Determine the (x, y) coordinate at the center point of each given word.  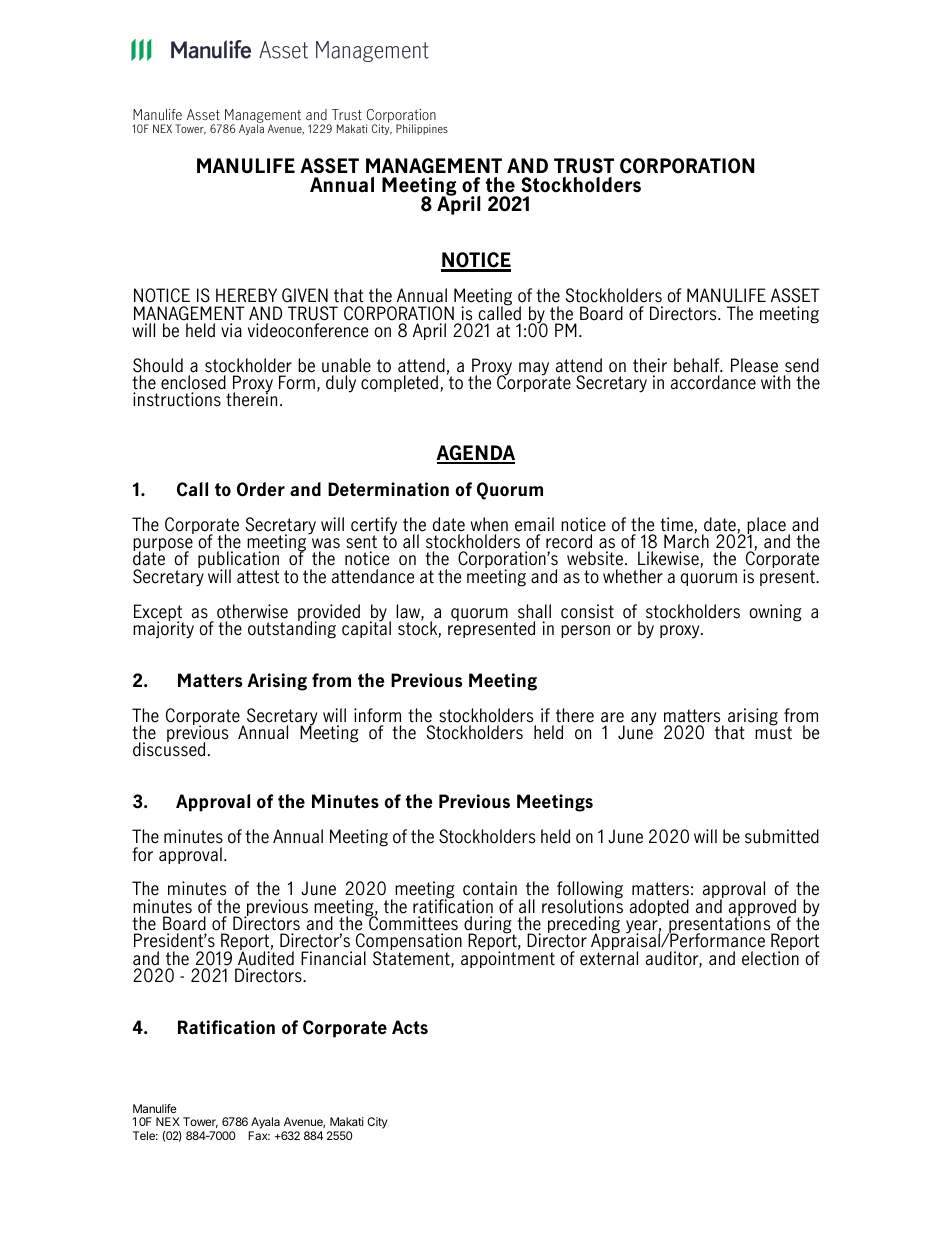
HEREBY (246, 295)
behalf (698, 365)
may (534, 369)
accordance (713, 382)
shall (534, 611)
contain (490, 888)
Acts (410, 1027)
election (770, 957)
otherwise (252, 611)
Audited (266, 957)
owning (776, 613)
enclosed (193, 382)
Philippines (422, 129)
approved (762, 909)
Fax (259, 1135)
